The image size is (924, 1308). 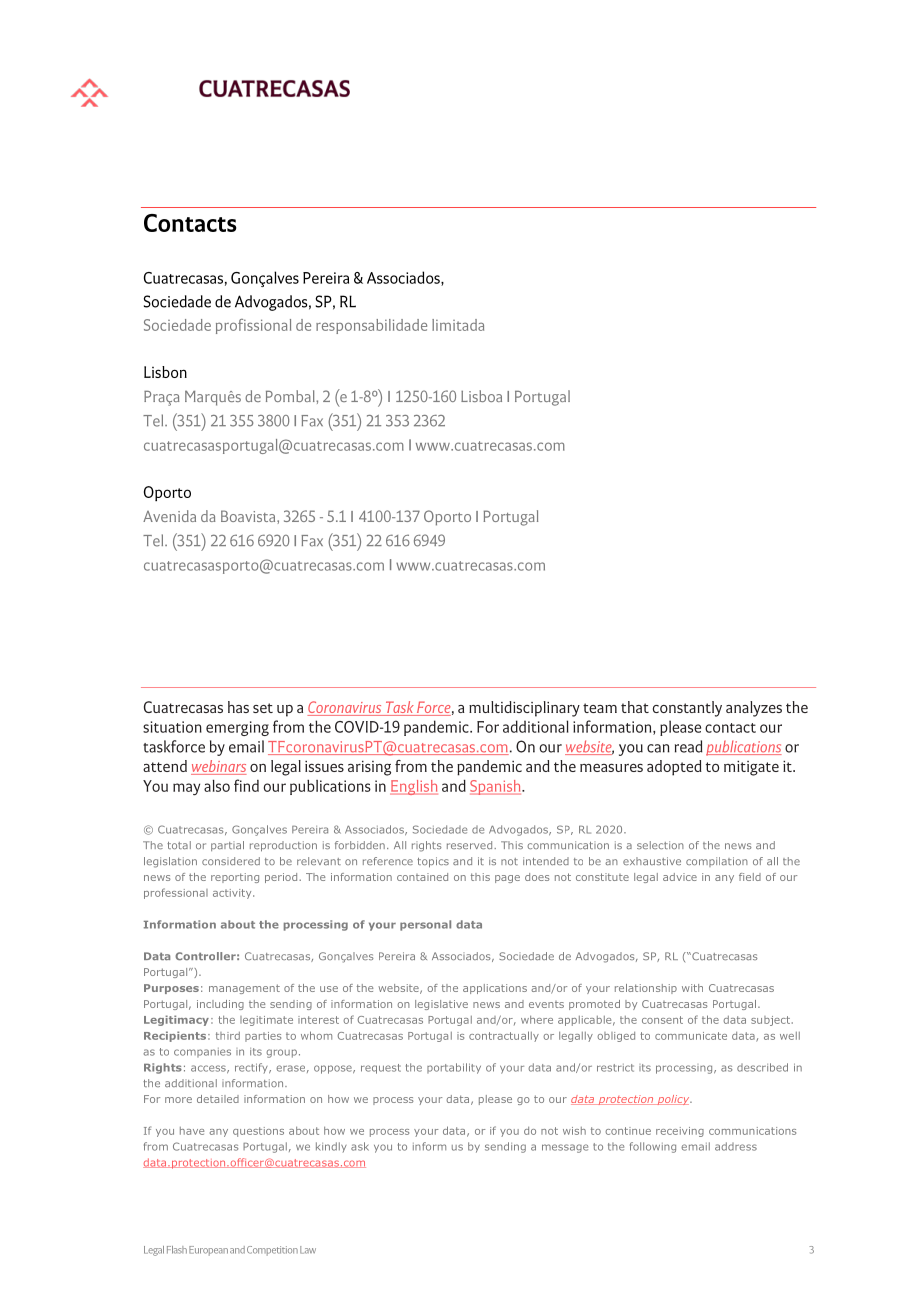 What do you see at coordinates (258, 1132) in the screenshot?
I see `questions` at bounding box center [258, 1132].
